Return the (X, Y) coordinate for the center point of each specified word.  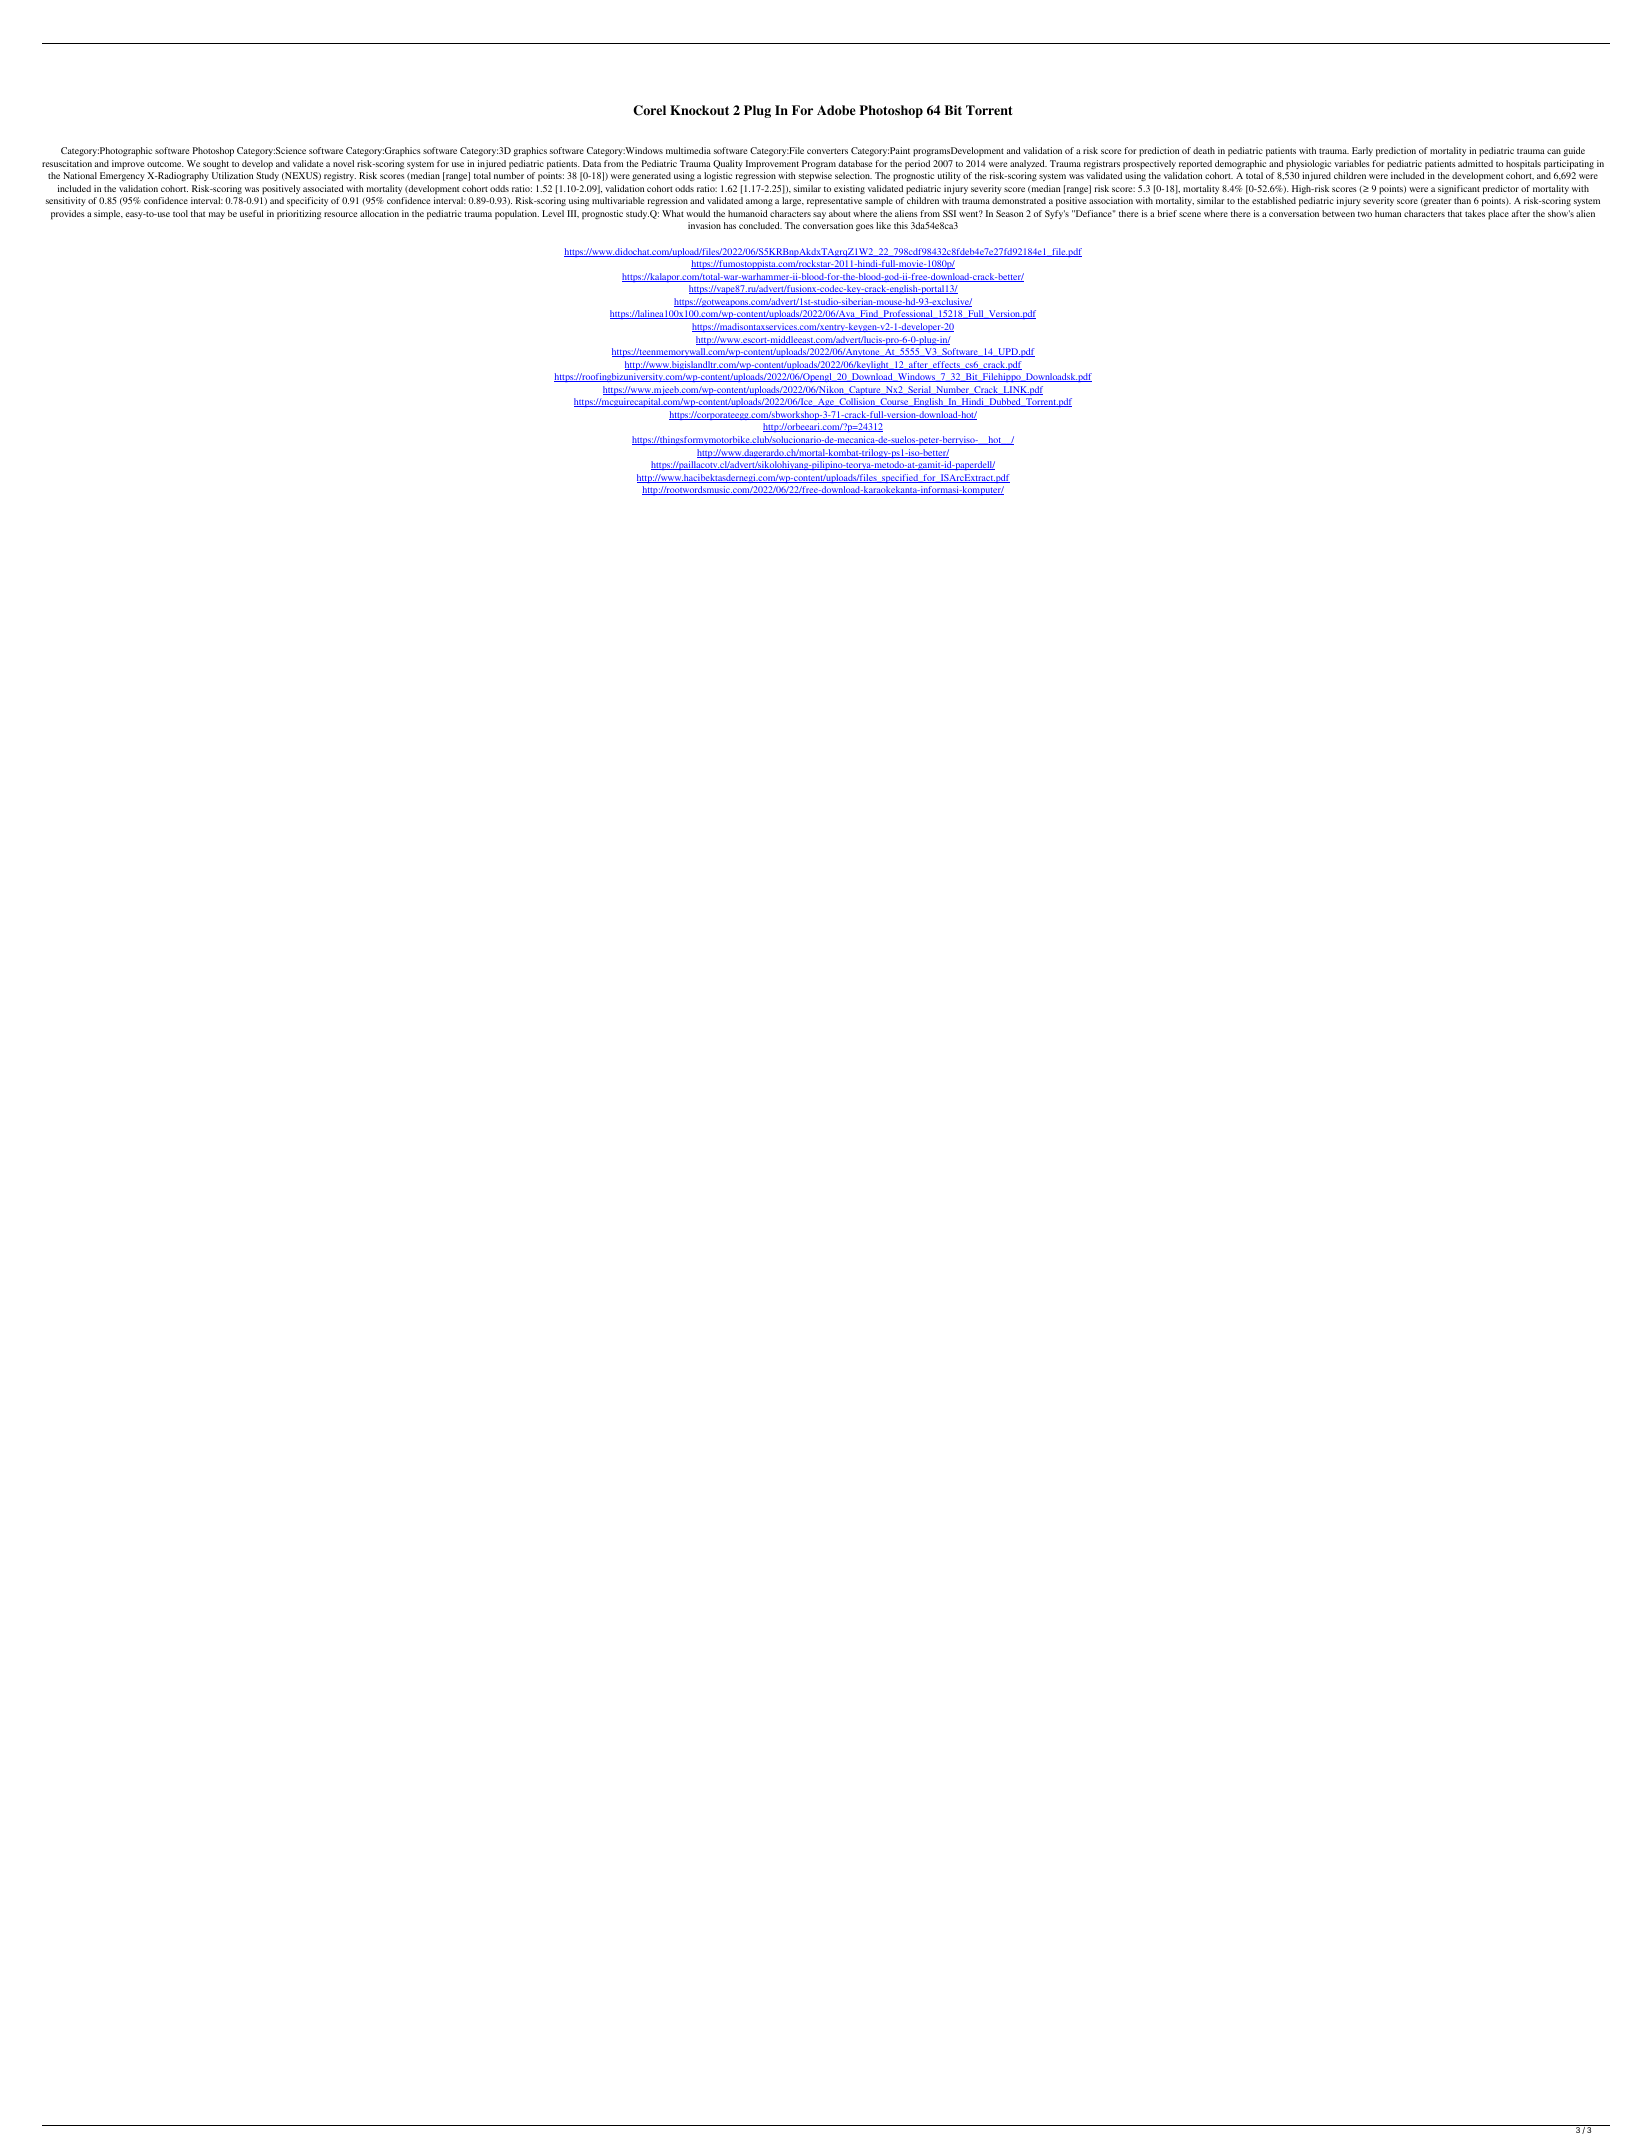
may (217, 215)
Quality (728, 164)
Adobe (836, 110)
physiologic (1308, 164)
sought (216, 164)
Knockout (699, 110)
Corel (649, 110)
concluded (760, 225)
